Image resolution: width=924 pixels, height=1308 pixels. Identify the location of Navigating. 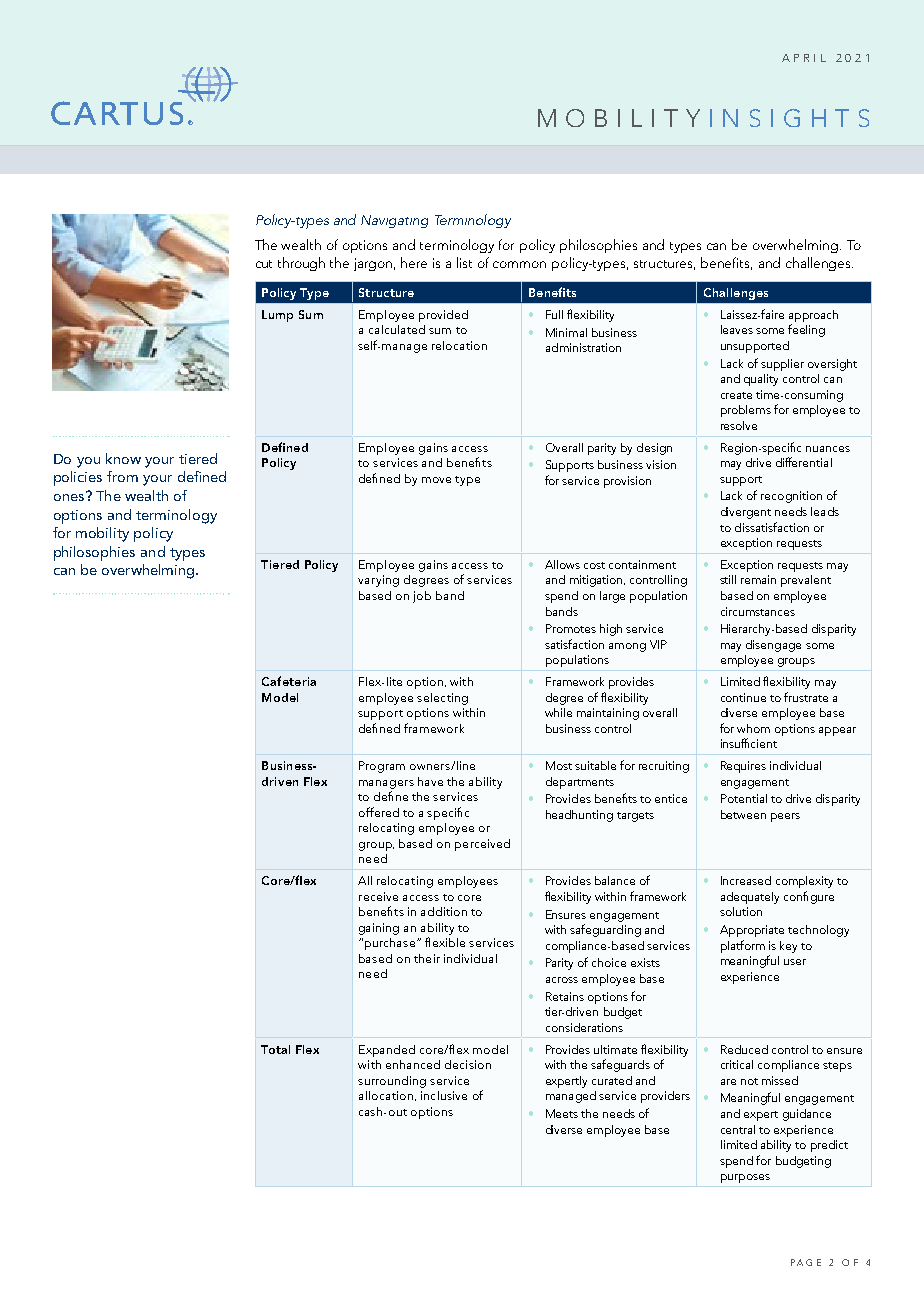
(394, 221).
